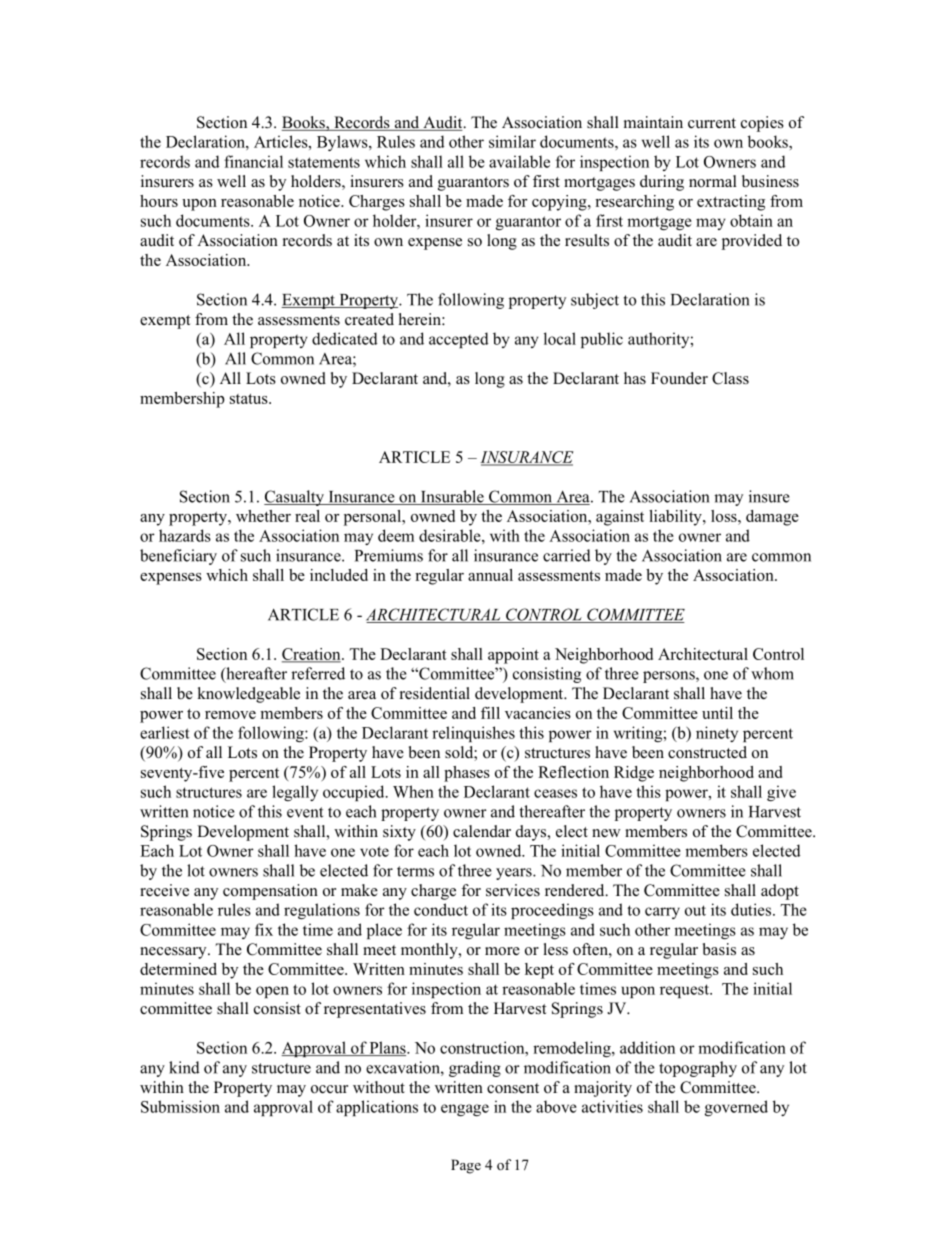 The height and width of the screenshot is (1233, 952). I want to click on accepted, so click(459, 340).
